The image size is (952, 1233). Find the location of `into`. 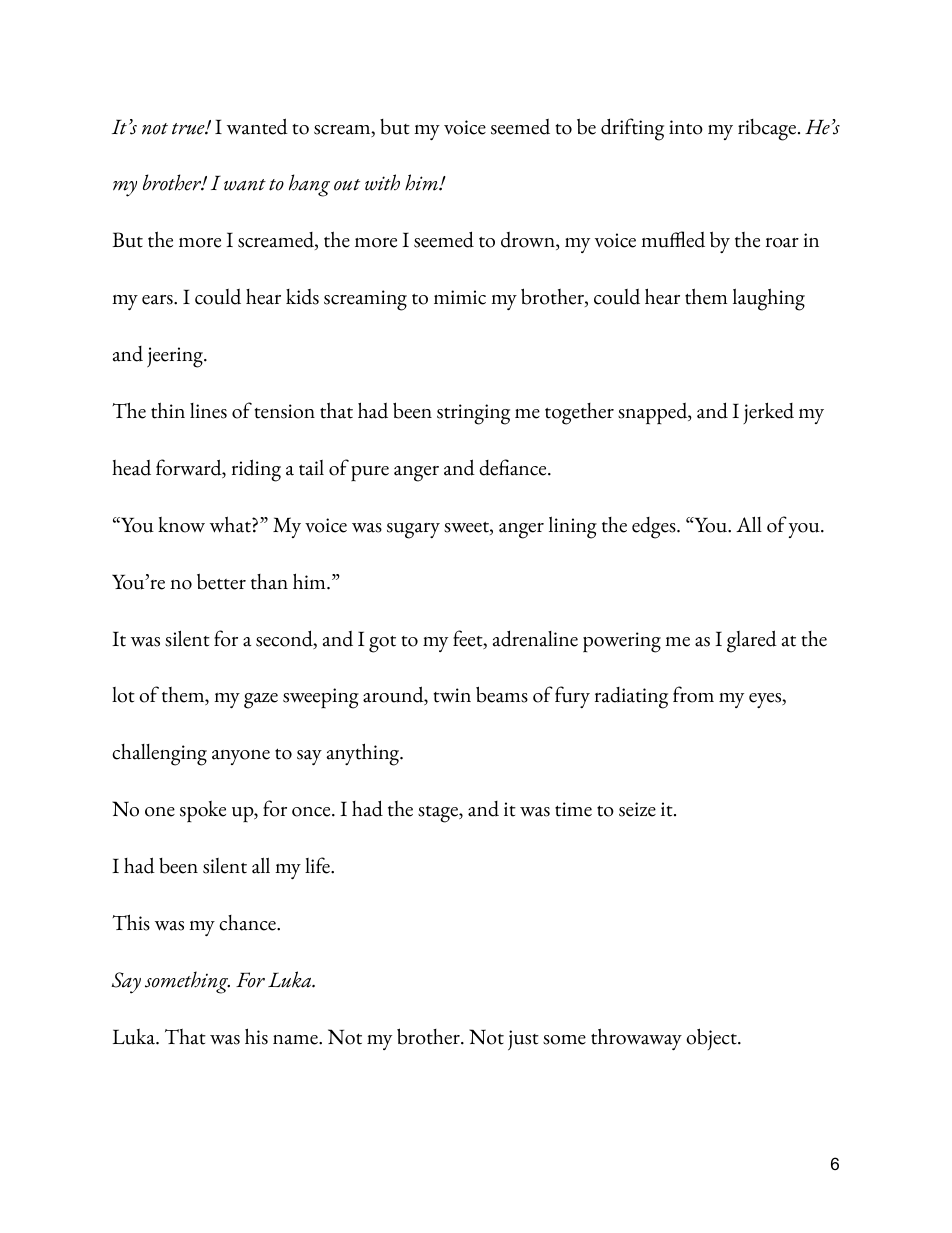

into is located at coordinates (686, 127).
